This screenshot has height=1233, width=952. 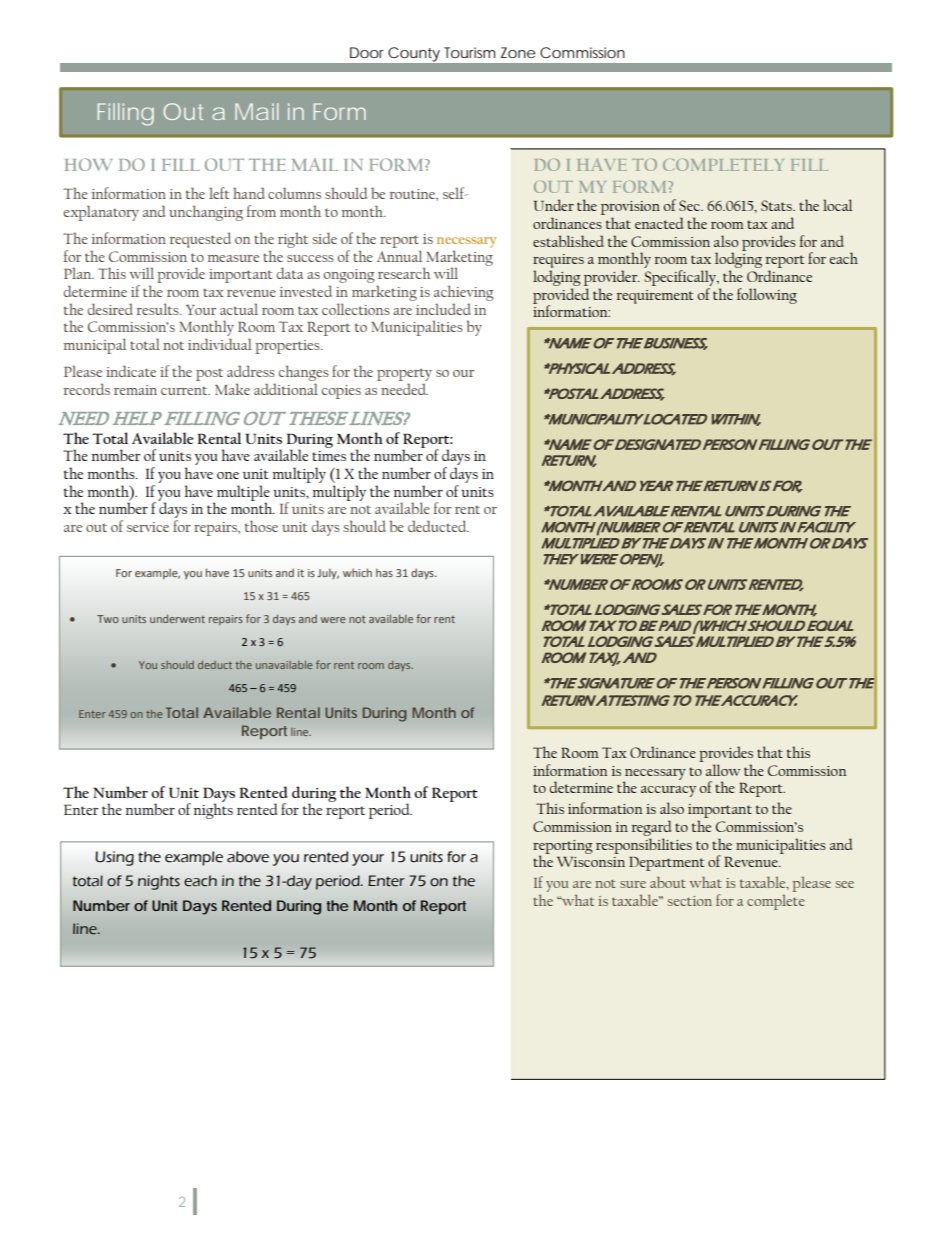 What do you see at coordinates (399, 256) in the screenshot?
I see `Annual` at bounding box center [399, 256].
